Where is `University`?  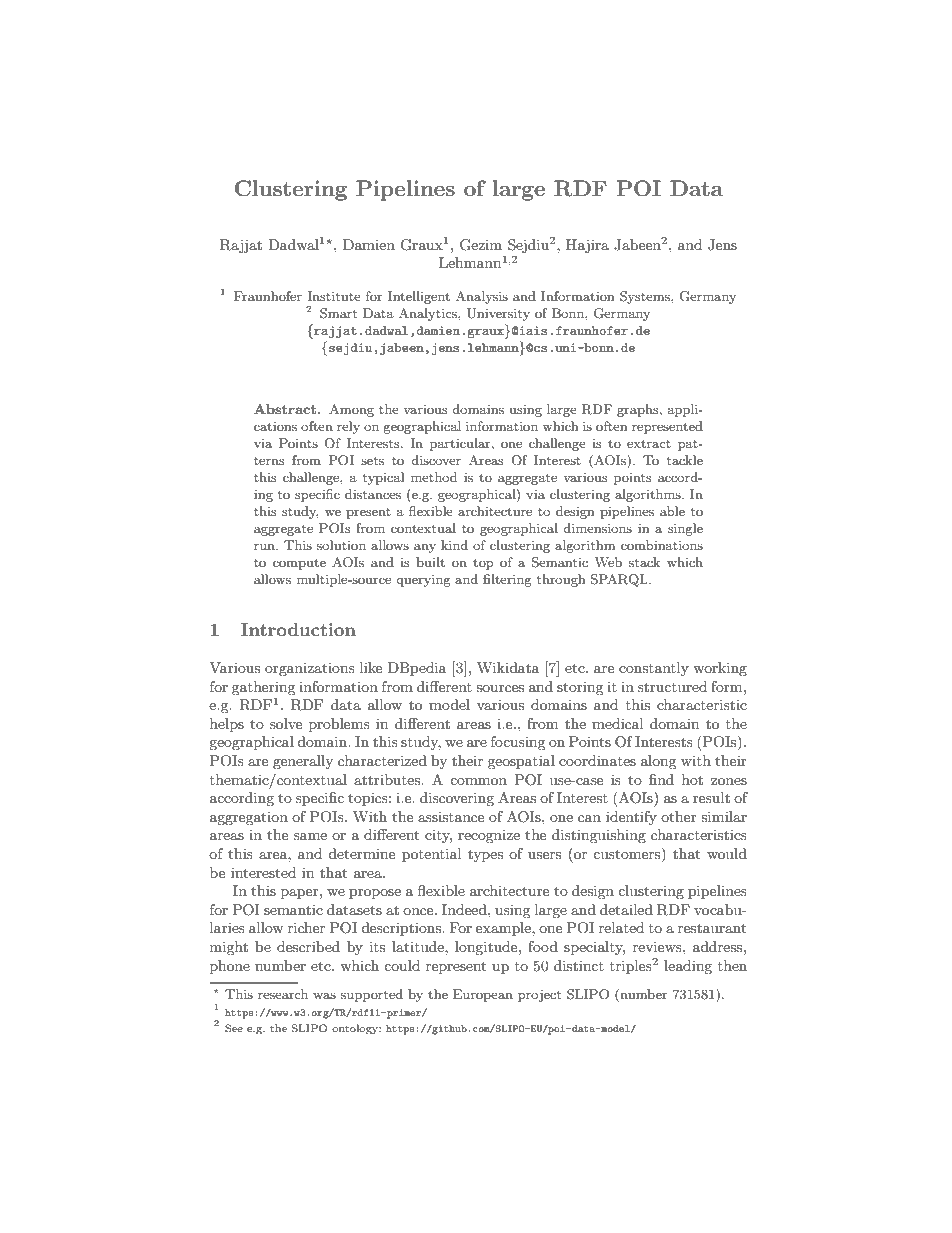
University is located at coordinates (498, 314).
